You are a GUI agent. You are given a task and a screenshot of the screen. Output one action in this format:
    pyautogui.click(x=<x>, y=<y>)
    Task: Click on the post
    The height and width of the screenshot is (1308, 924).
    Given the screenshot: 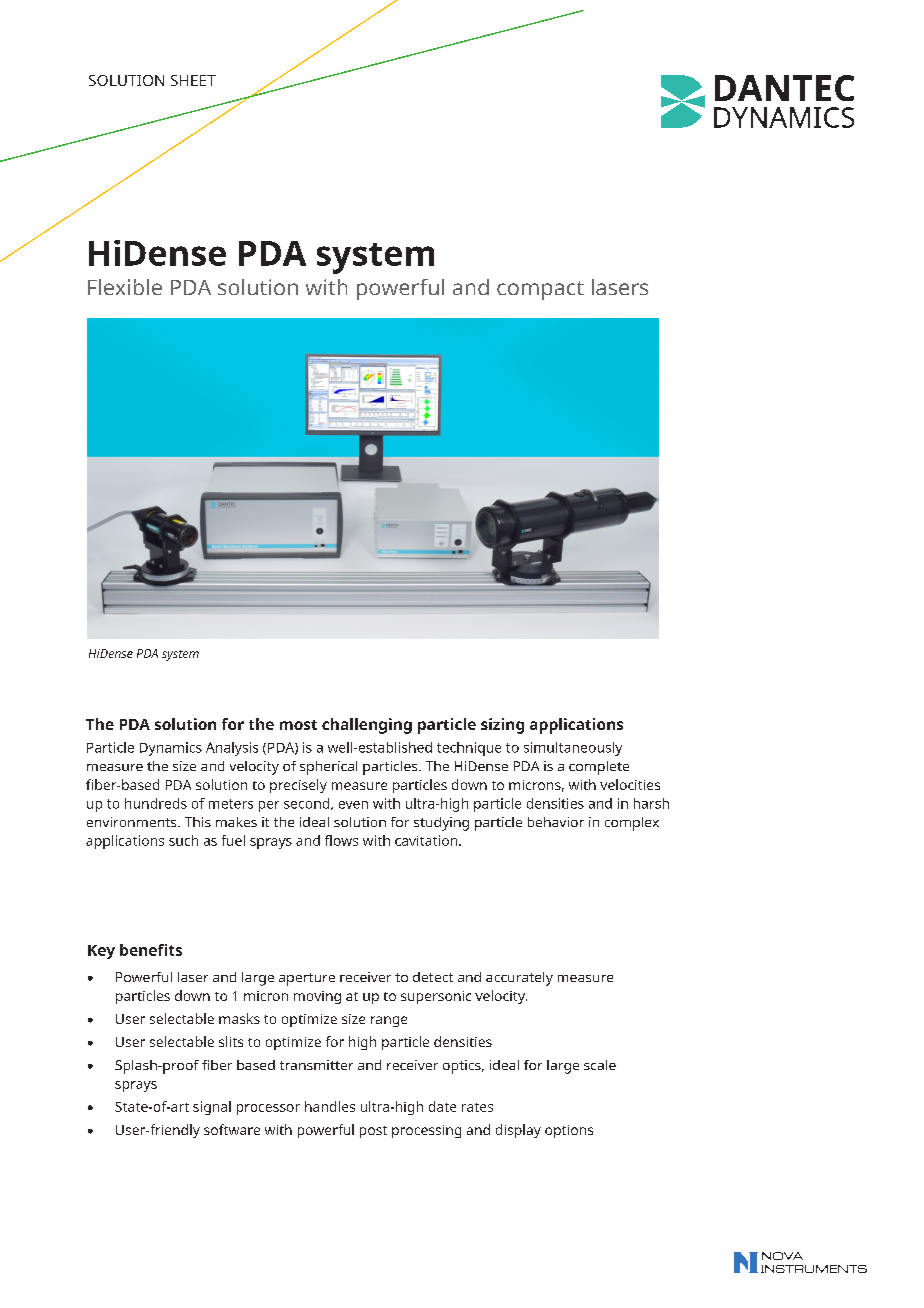 What is the action you would take?
    pyautogui.click(x=373, y=1132)
